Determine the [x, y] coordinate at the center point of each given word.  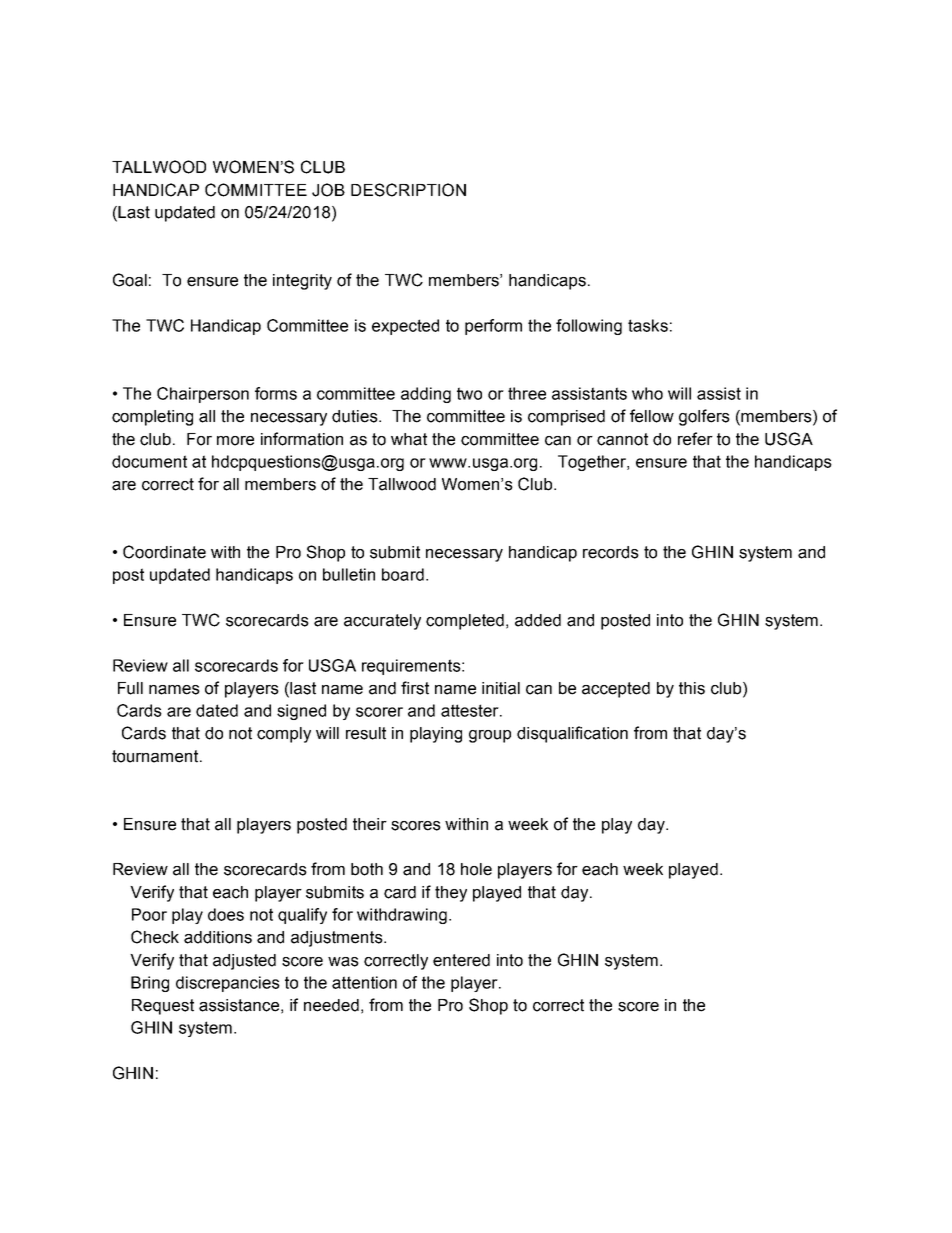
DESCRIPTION [408, 190]
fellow [652, 416]
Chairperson [203, 395]
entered [461, 960]
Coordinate [164, 552]
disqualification [572, 734]
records [611, 552]
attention [364, 982]
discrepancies [228, 984]
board [403, 574]
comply [284, 735]
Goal [130, 280]
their [370, 824]
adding [426, 395]
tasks [648, 325]
